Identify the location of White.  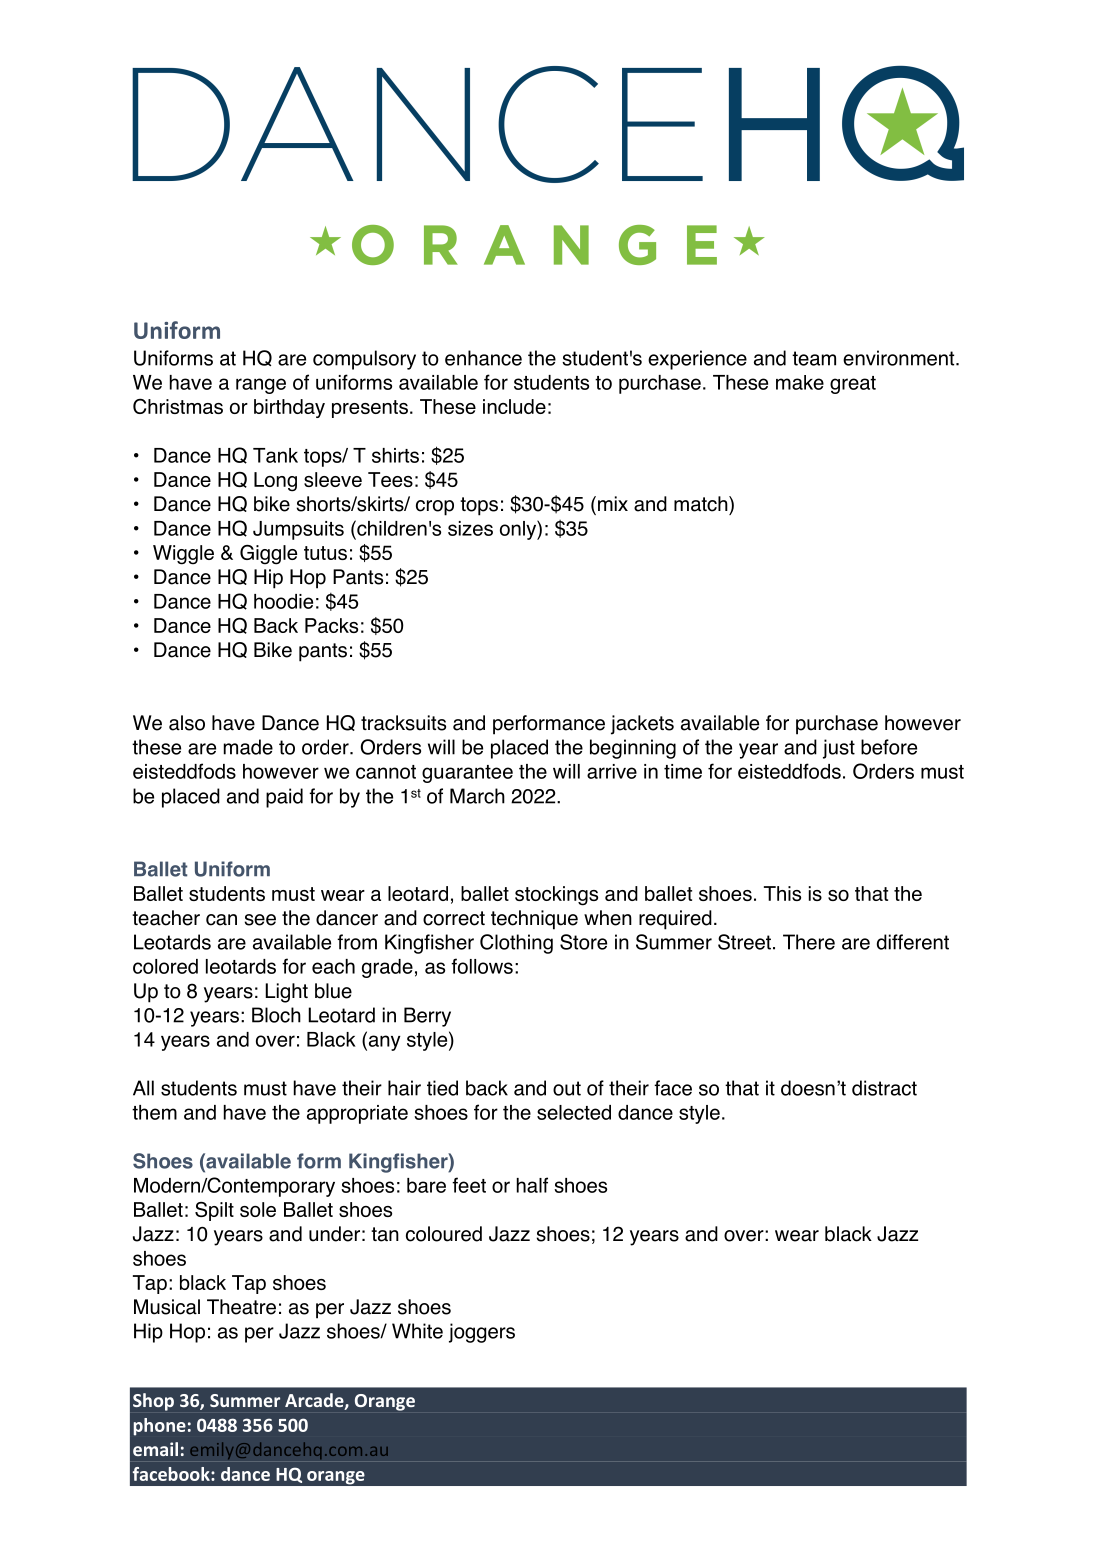
(417, 1331).
